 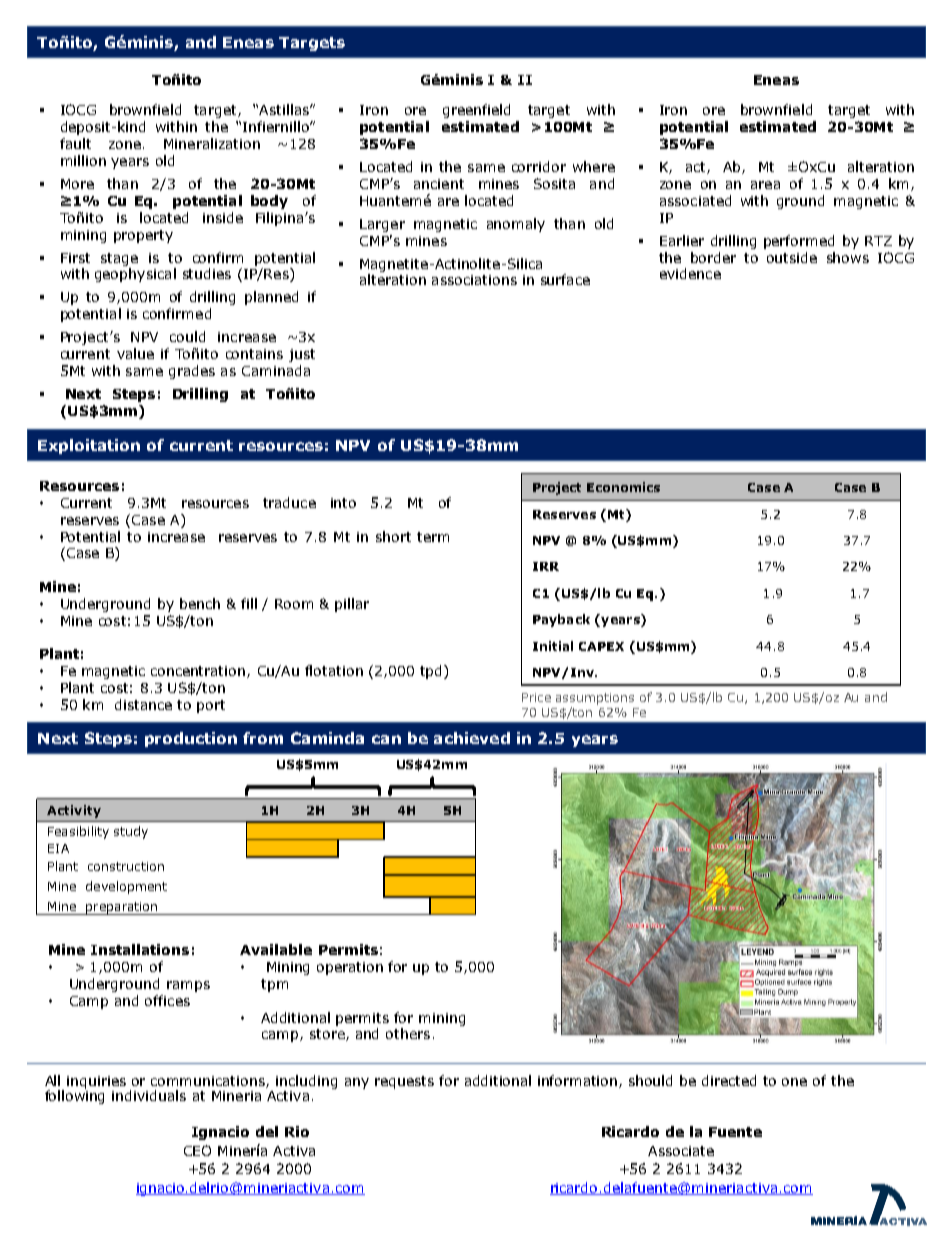 I want to click on grades, so click(x=192, y=372).
